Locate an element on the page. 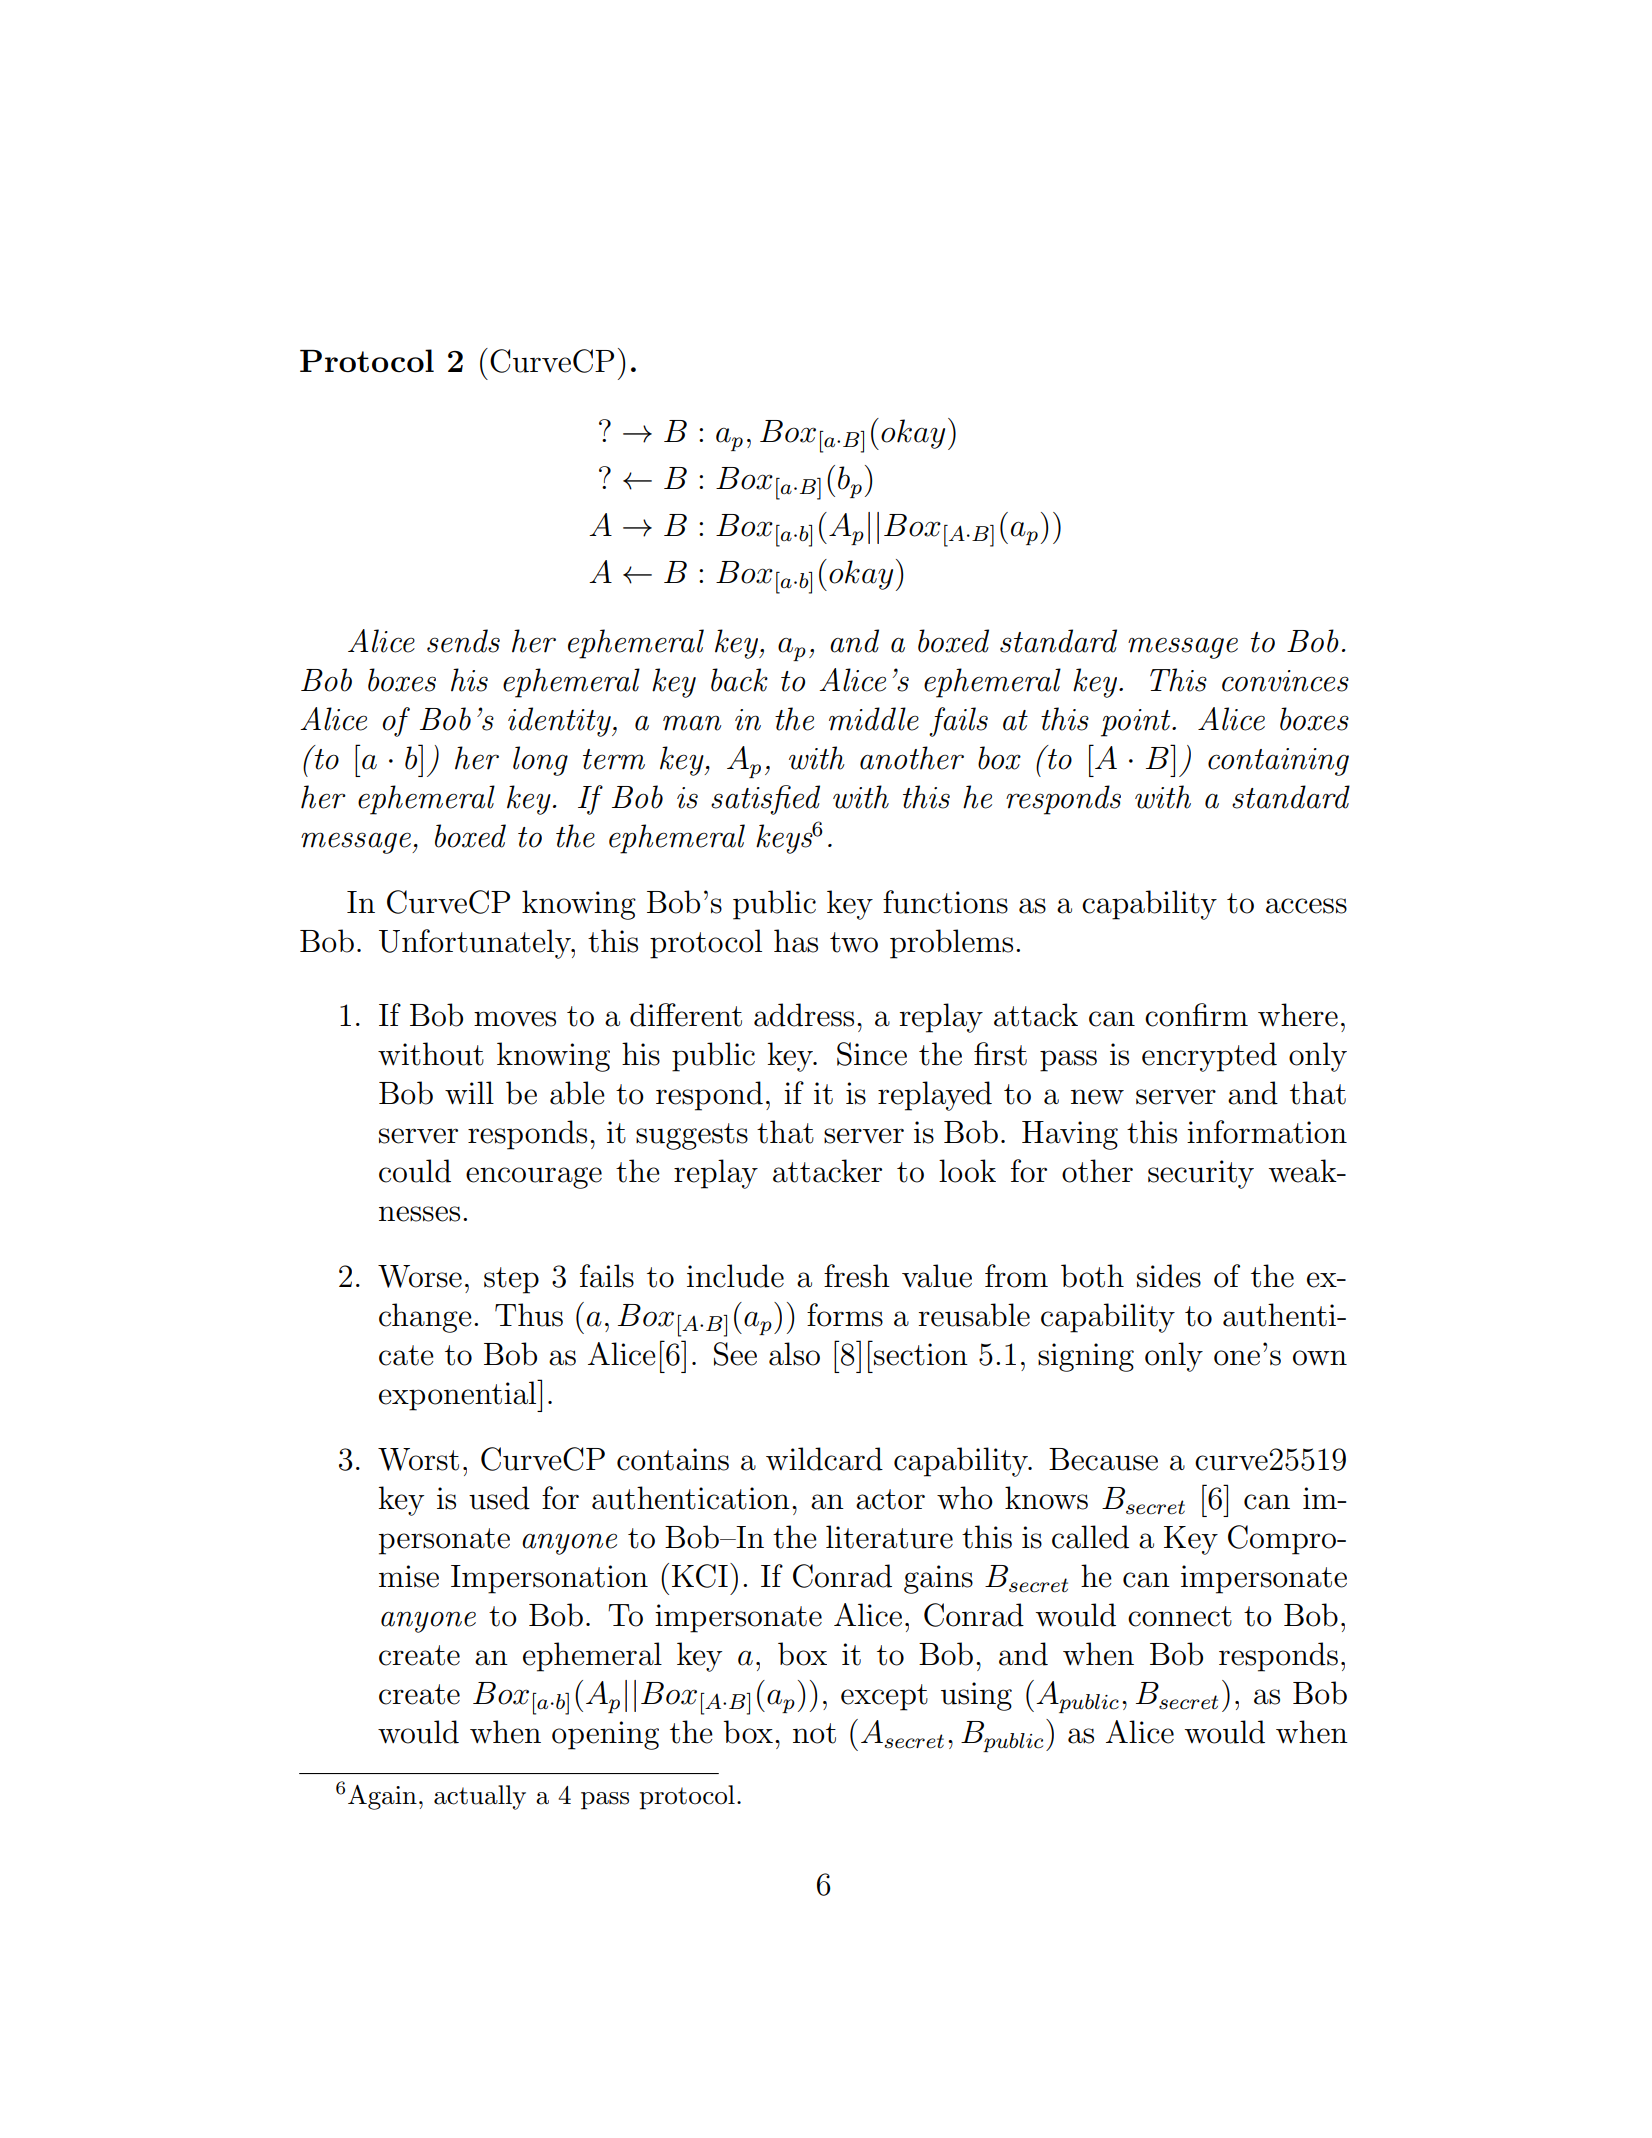 The image size is (1652, 2138). connect is located at coordinates (1180, 1616).
